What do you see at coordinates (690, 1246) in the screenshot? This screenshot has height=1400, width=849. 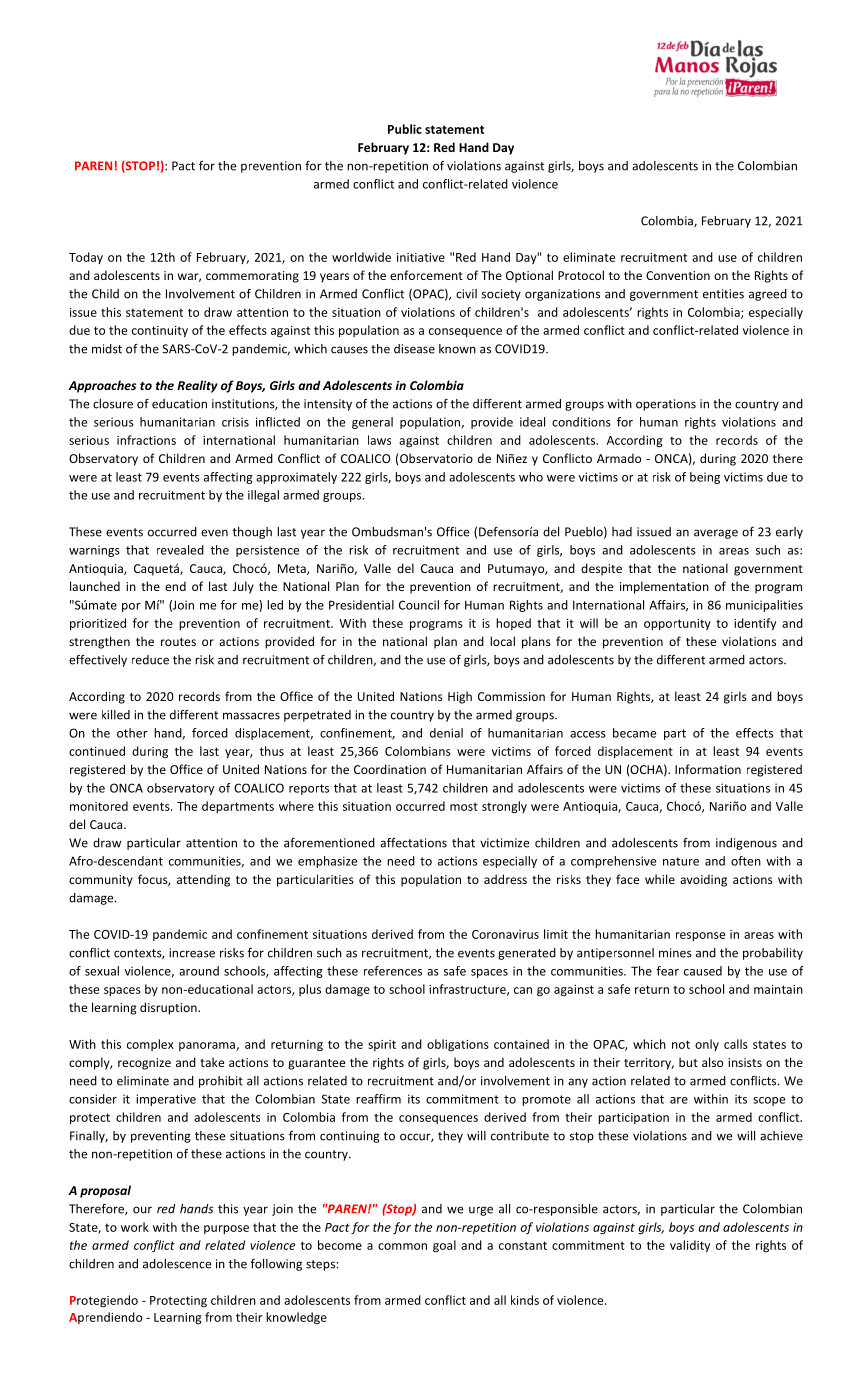 I see `validity` at bounding box center [690, 1246].
